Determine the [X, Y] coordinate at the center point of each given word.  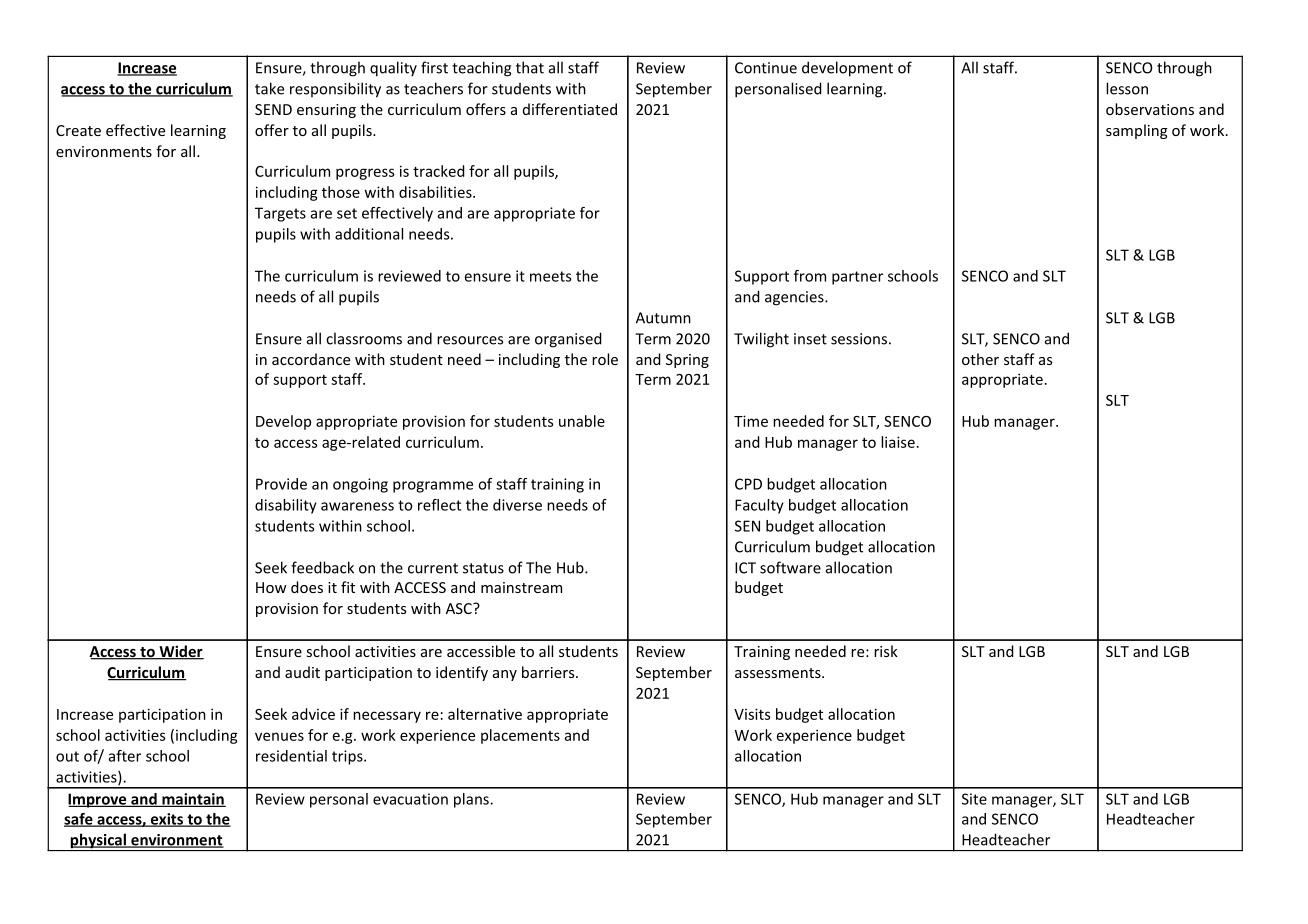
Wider [180, 652]
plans [472, 800]
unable [582, 421]
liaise [898, 442]
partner [857, 278]
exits [166, 820]
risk [886, 651]
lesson [1127, 88]
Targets [280, 214]
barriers [549, 672]
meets [550, 276]
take [269, 88]
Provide [281, 484]
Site [974, 799]
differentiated [570, 109]
